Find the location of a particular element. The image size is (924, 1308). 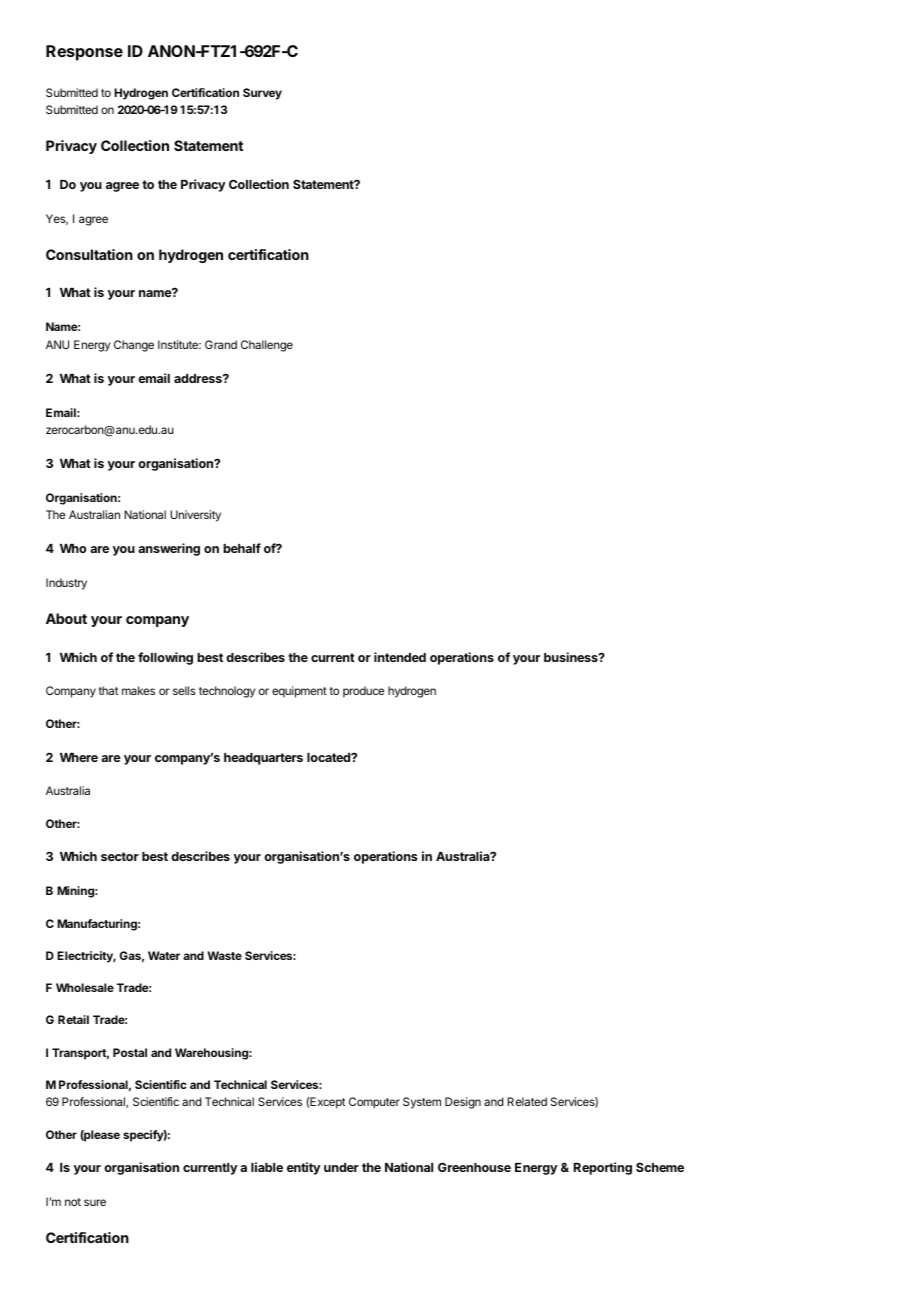

produce is located at coordinates (363, 692).
